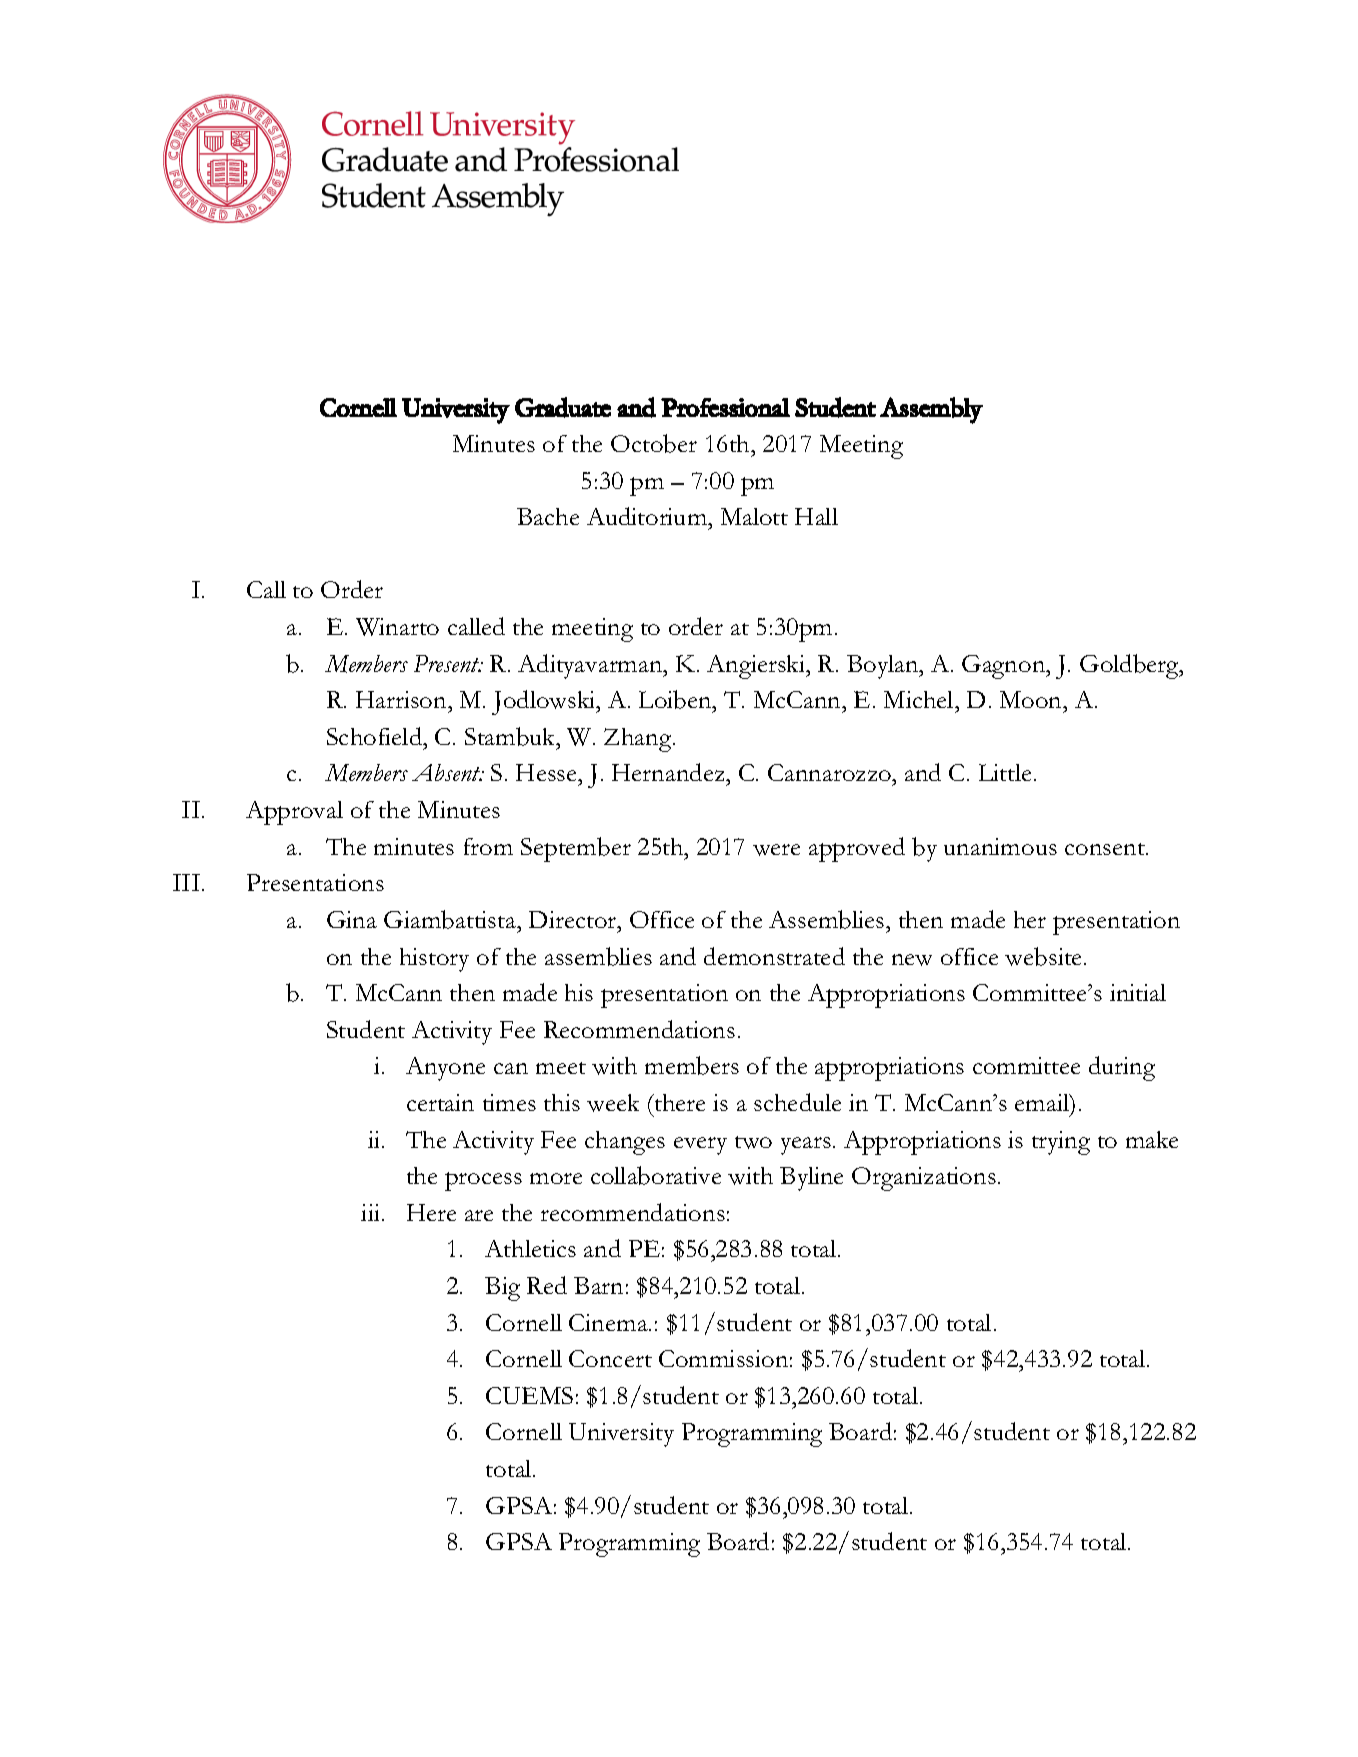  What do you see at coordinates (563, 407) in the screenshot?
I see `Graduate` at bounding box center [563, 407].
